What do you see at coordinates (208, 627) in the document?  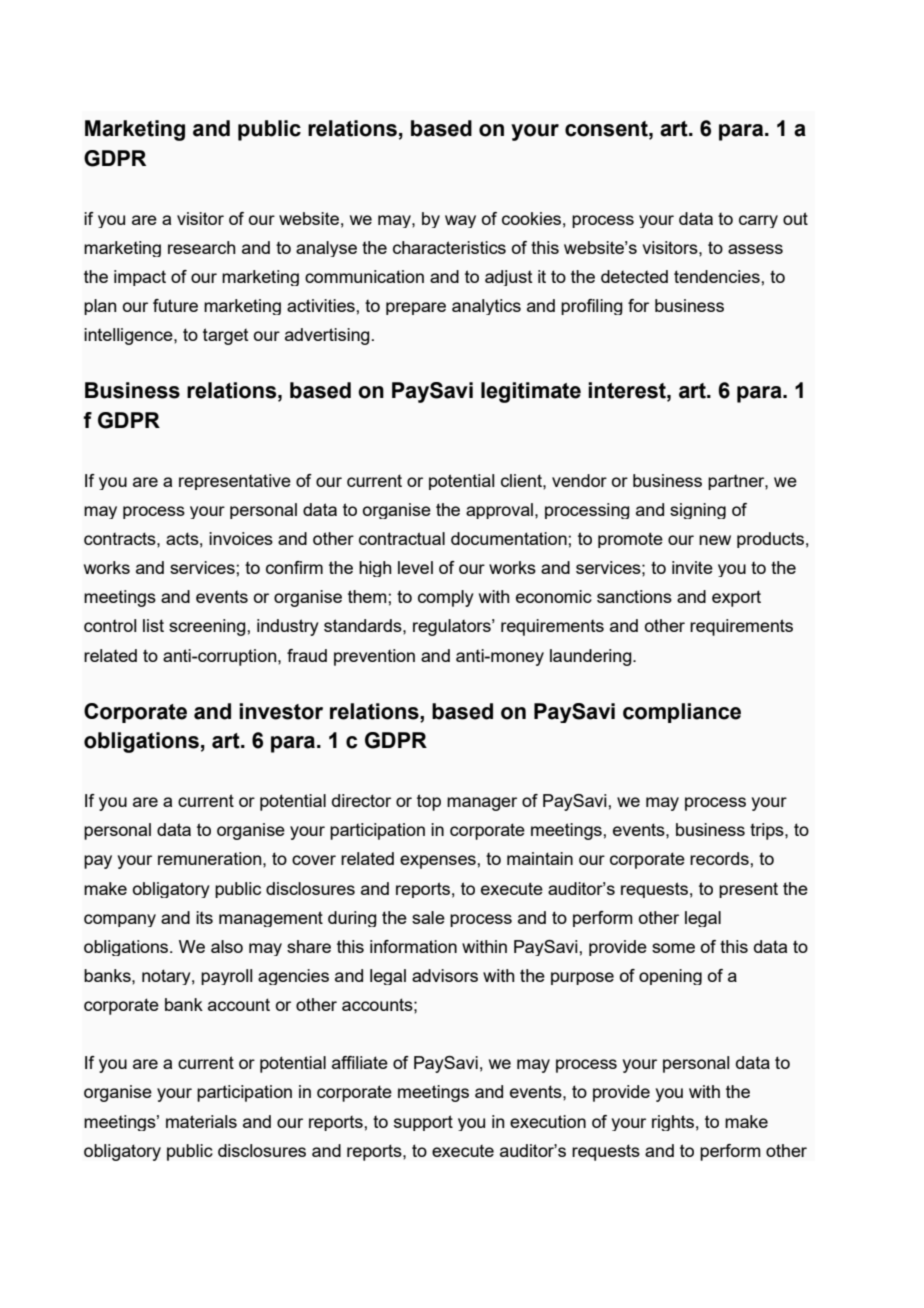 I see `screening` at bounding box center [208, 627].
